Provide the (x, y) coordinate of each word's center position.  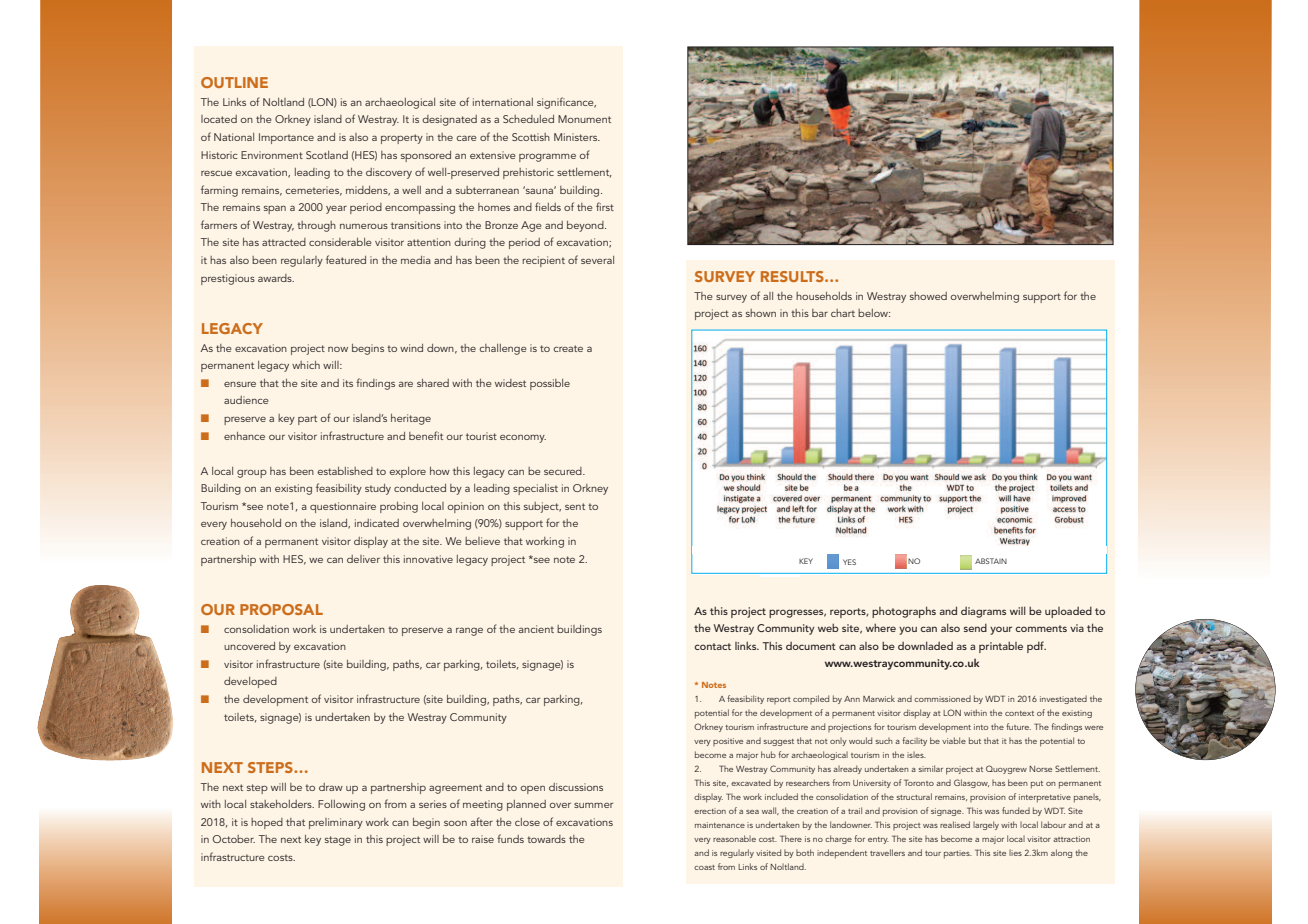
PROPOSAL (281, 609)
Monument (584, 119)
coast (704, 867)
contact (712, 646)
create (568, 348)
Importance (286, 138)
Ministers (577, 137)
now (338, 349)
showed (928, 296)
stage (338, 841)
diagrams (983, 612)
